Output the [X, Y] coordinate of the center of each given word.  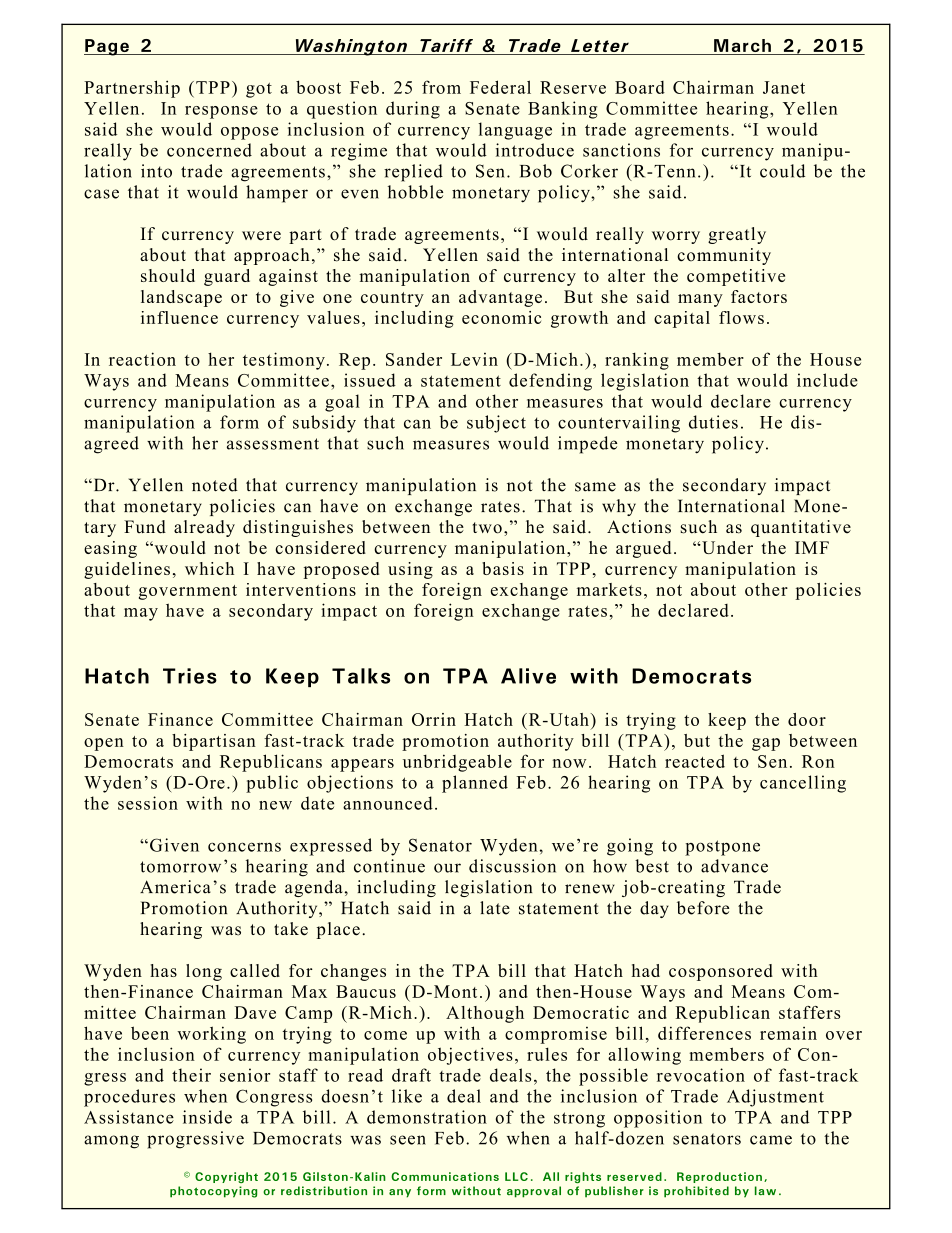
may [141, 614]
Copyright [226, 1177]
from [441, 87]
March [742, 47]
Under [726, 547]
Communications [445, 1176]
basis [503, 568]
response [221, 112]
